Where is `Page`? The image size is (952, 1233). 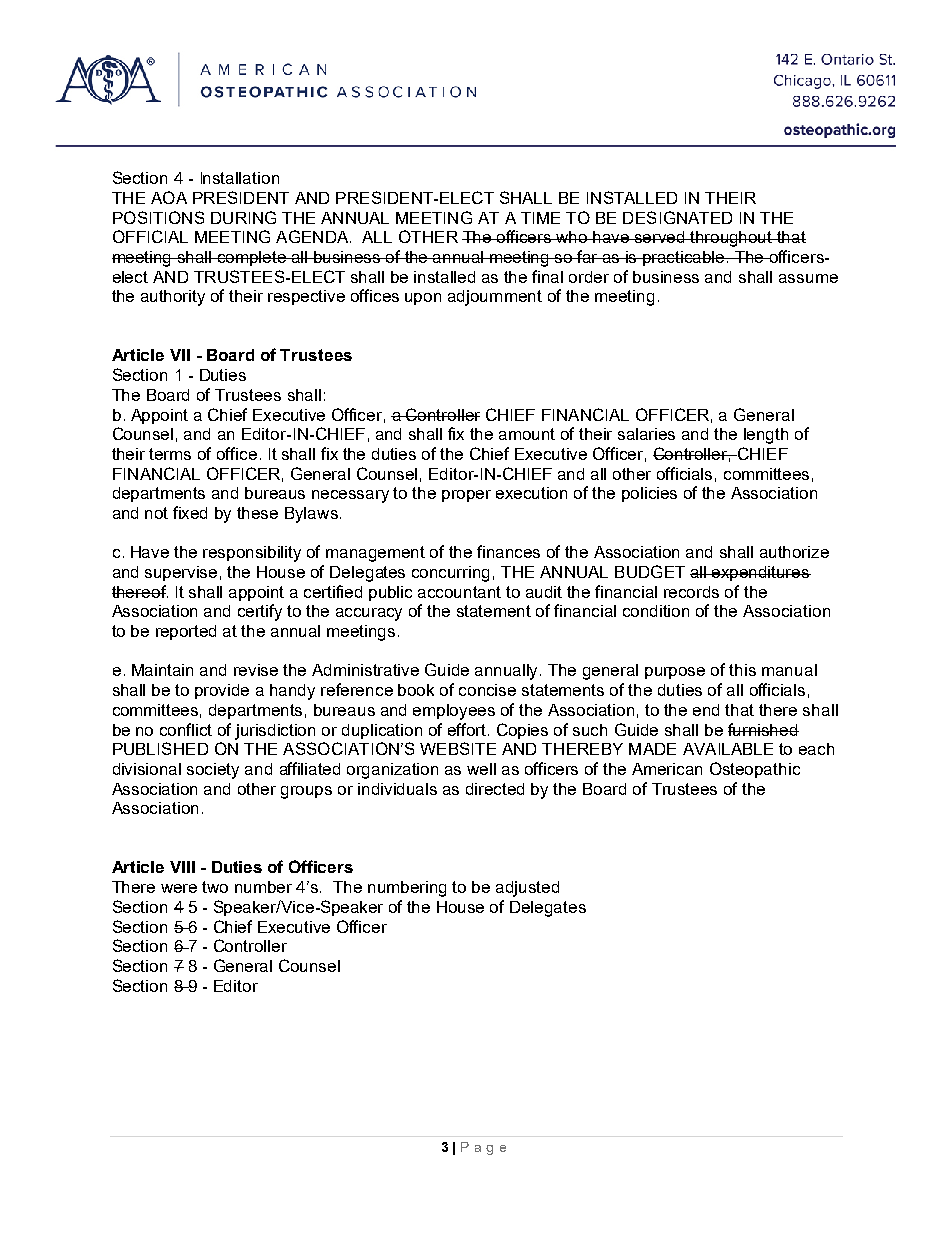 Page is located at coordinates (483, 1148).
